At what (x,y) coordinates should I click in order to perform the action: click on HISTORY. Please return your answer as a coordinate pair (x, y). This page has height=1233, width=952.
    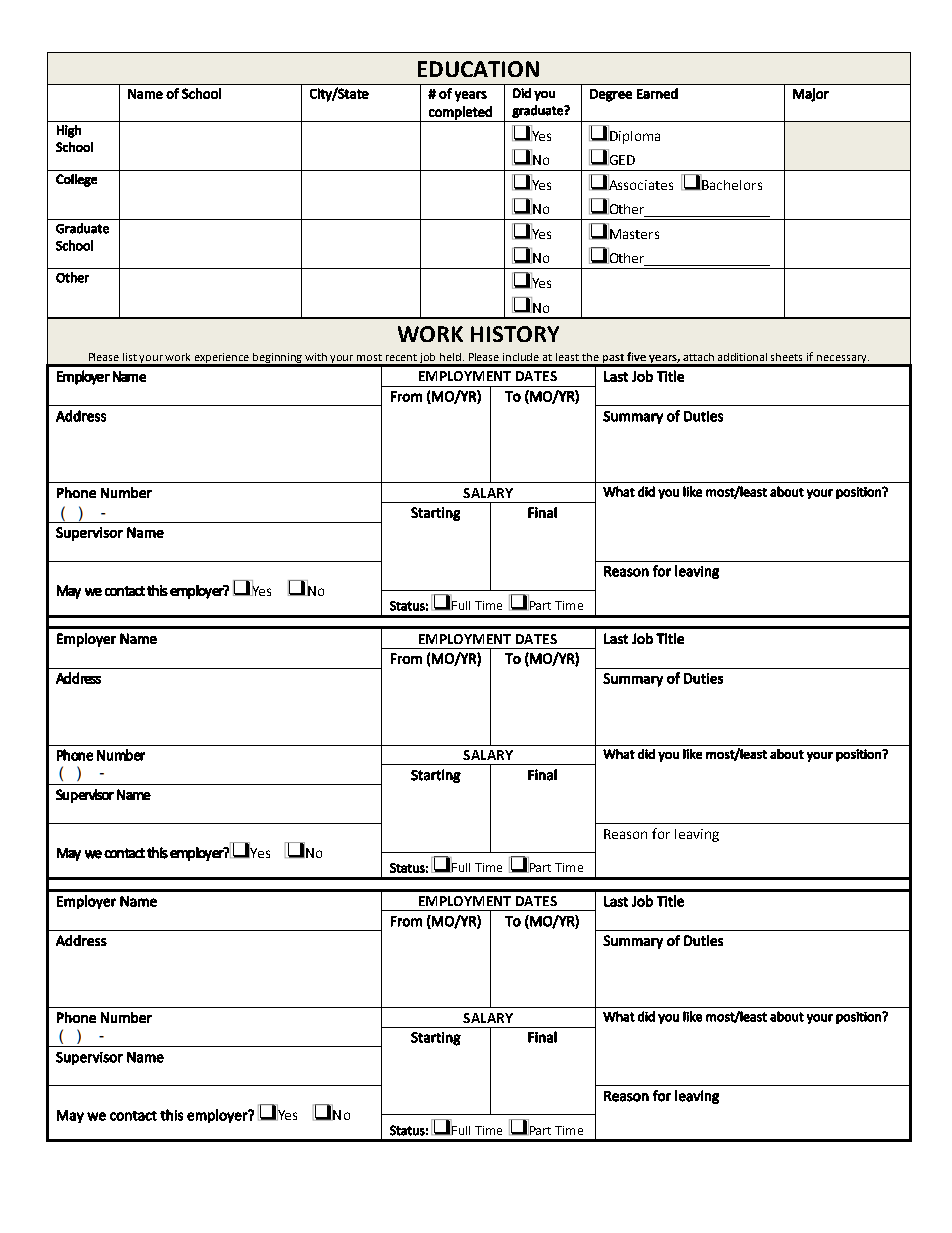
    Looking at the image, I should click on (515, 334).
